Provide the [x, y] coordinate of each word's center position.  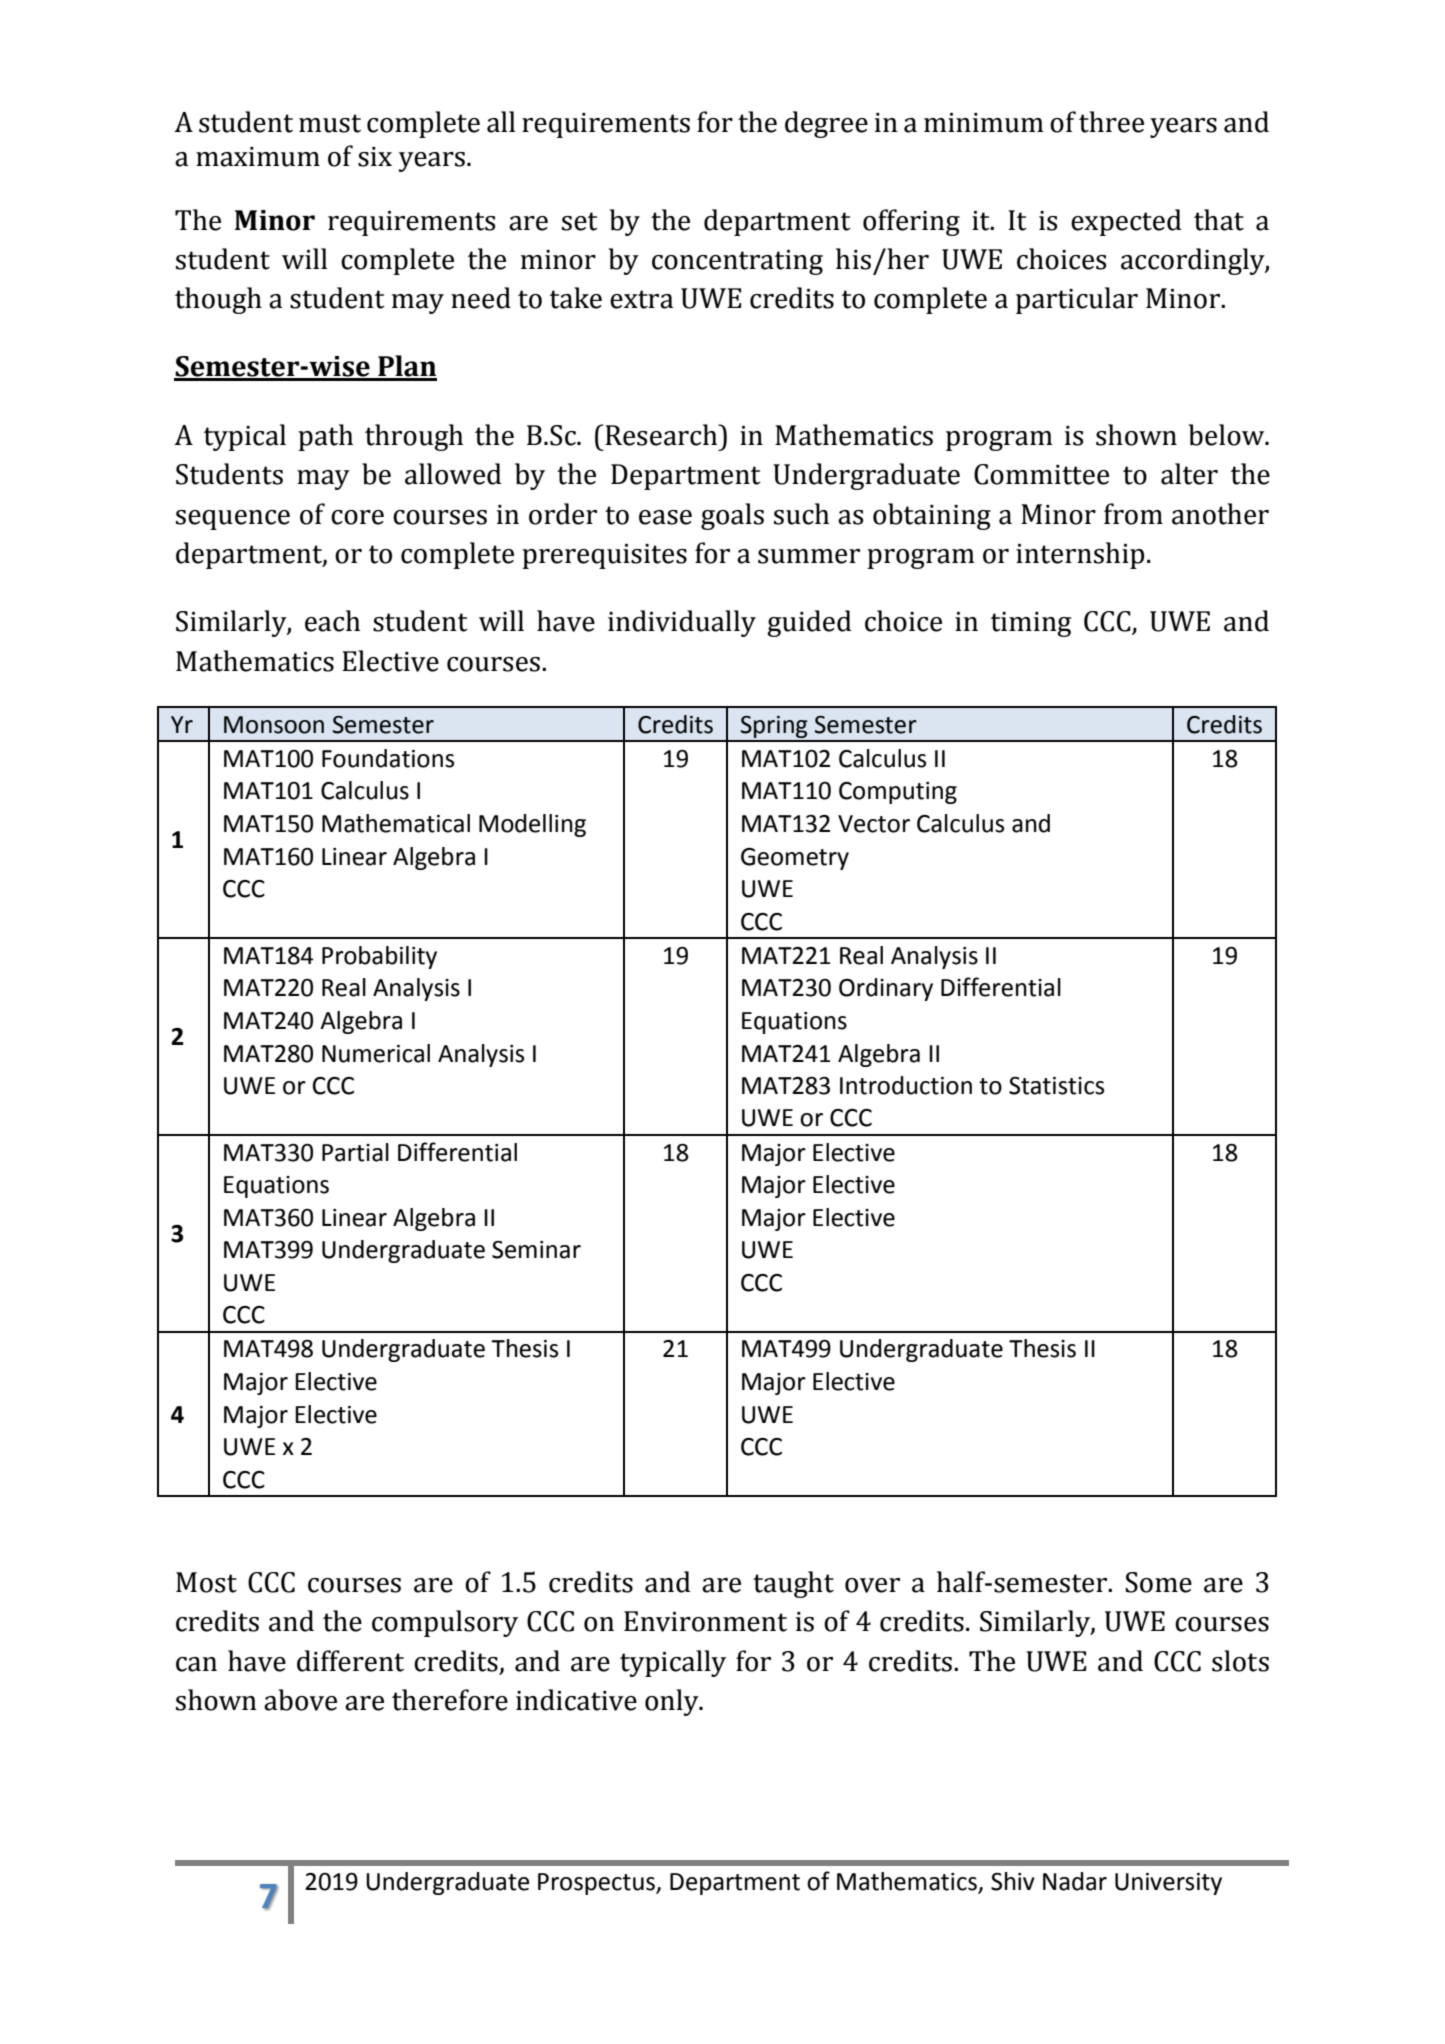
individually [682, 623]
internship [1080, 555]
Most [206, 1582]
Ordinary [886, 989]
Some [1158, 1582]
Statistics [1056, 1086]
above [300, 1700]
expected [1126, 222]
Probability [379, 957]
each [332, 621]
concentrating [737, 262]
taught [793, 1584]
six [375, 157]
